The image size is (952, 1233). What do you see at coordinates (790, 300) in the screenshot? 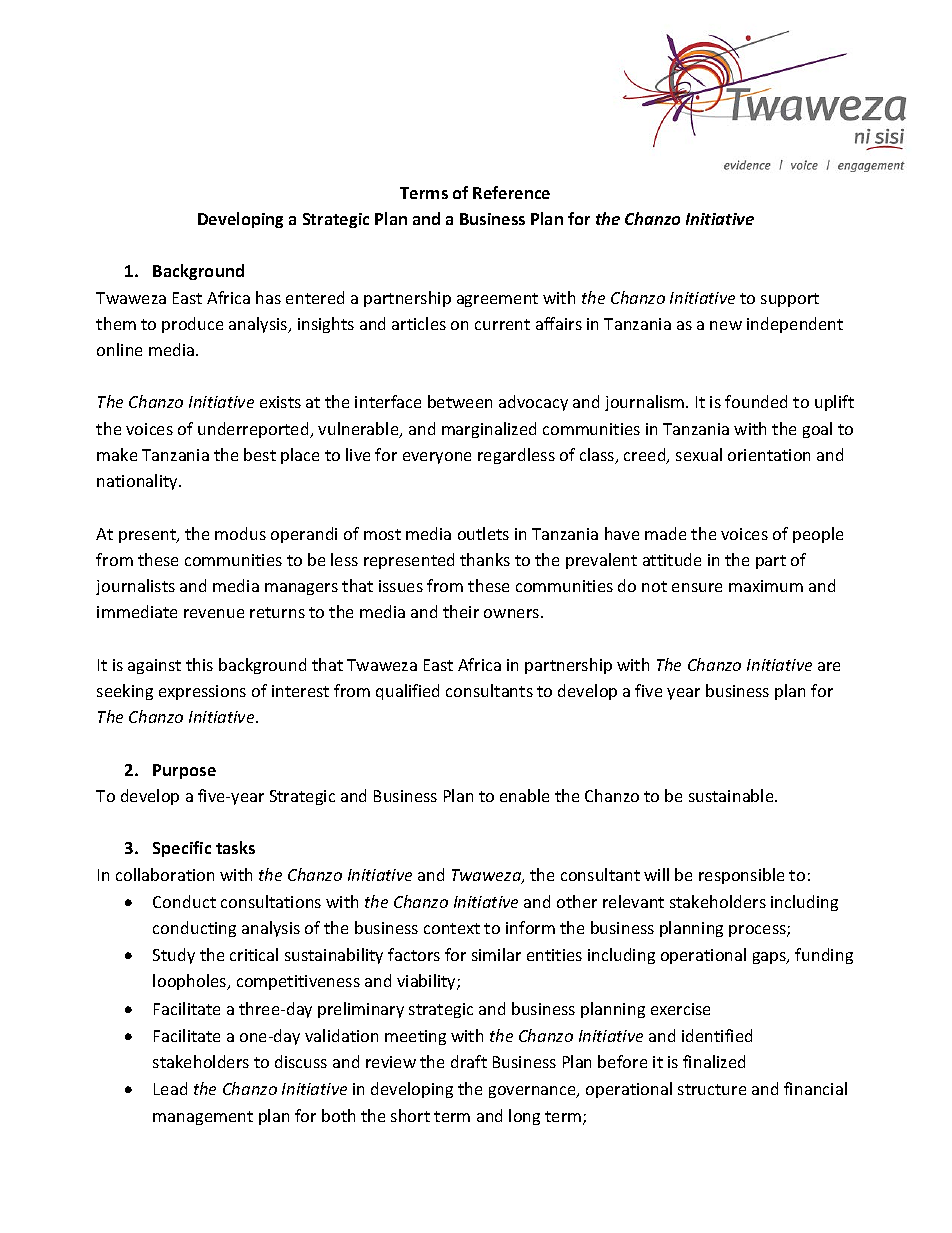
I see `support` at bounding box center [790, 300].
